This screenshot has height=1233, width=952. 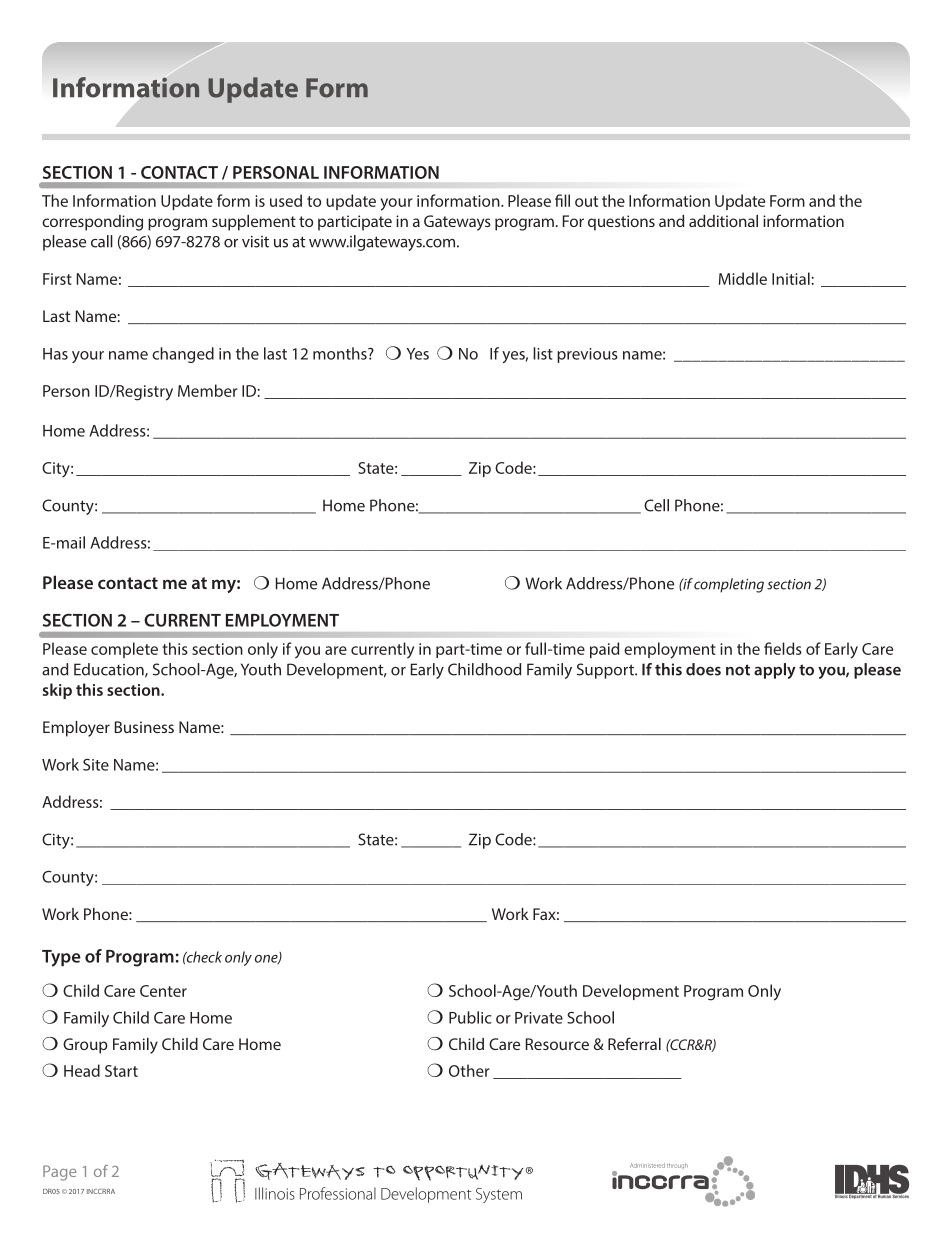 I want to click on Page, so click(x=59, y=1173).
